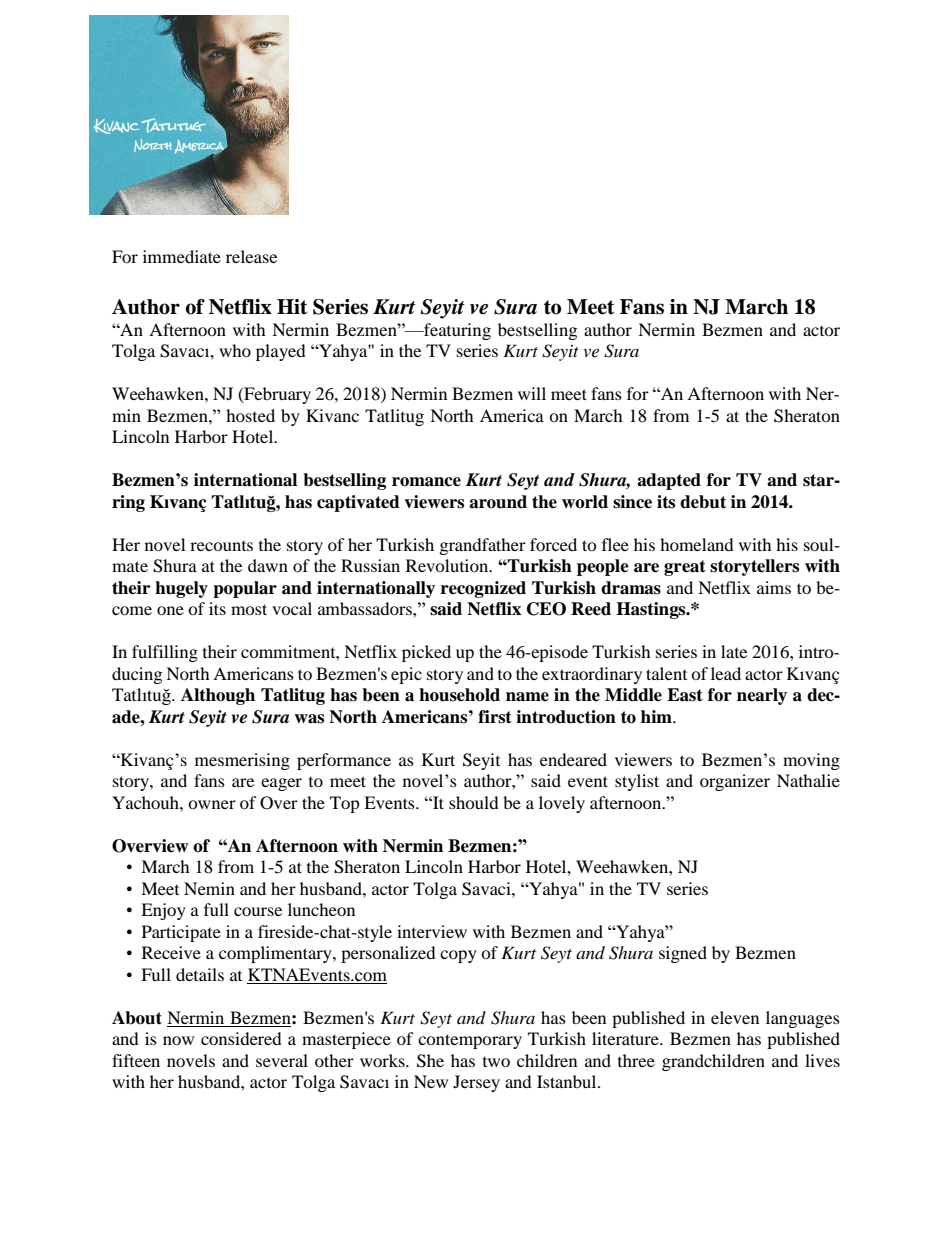 This image has width=952, height=1233. Describe the element at coordinates (726, 673) in the image. I see `lead` at that location.
